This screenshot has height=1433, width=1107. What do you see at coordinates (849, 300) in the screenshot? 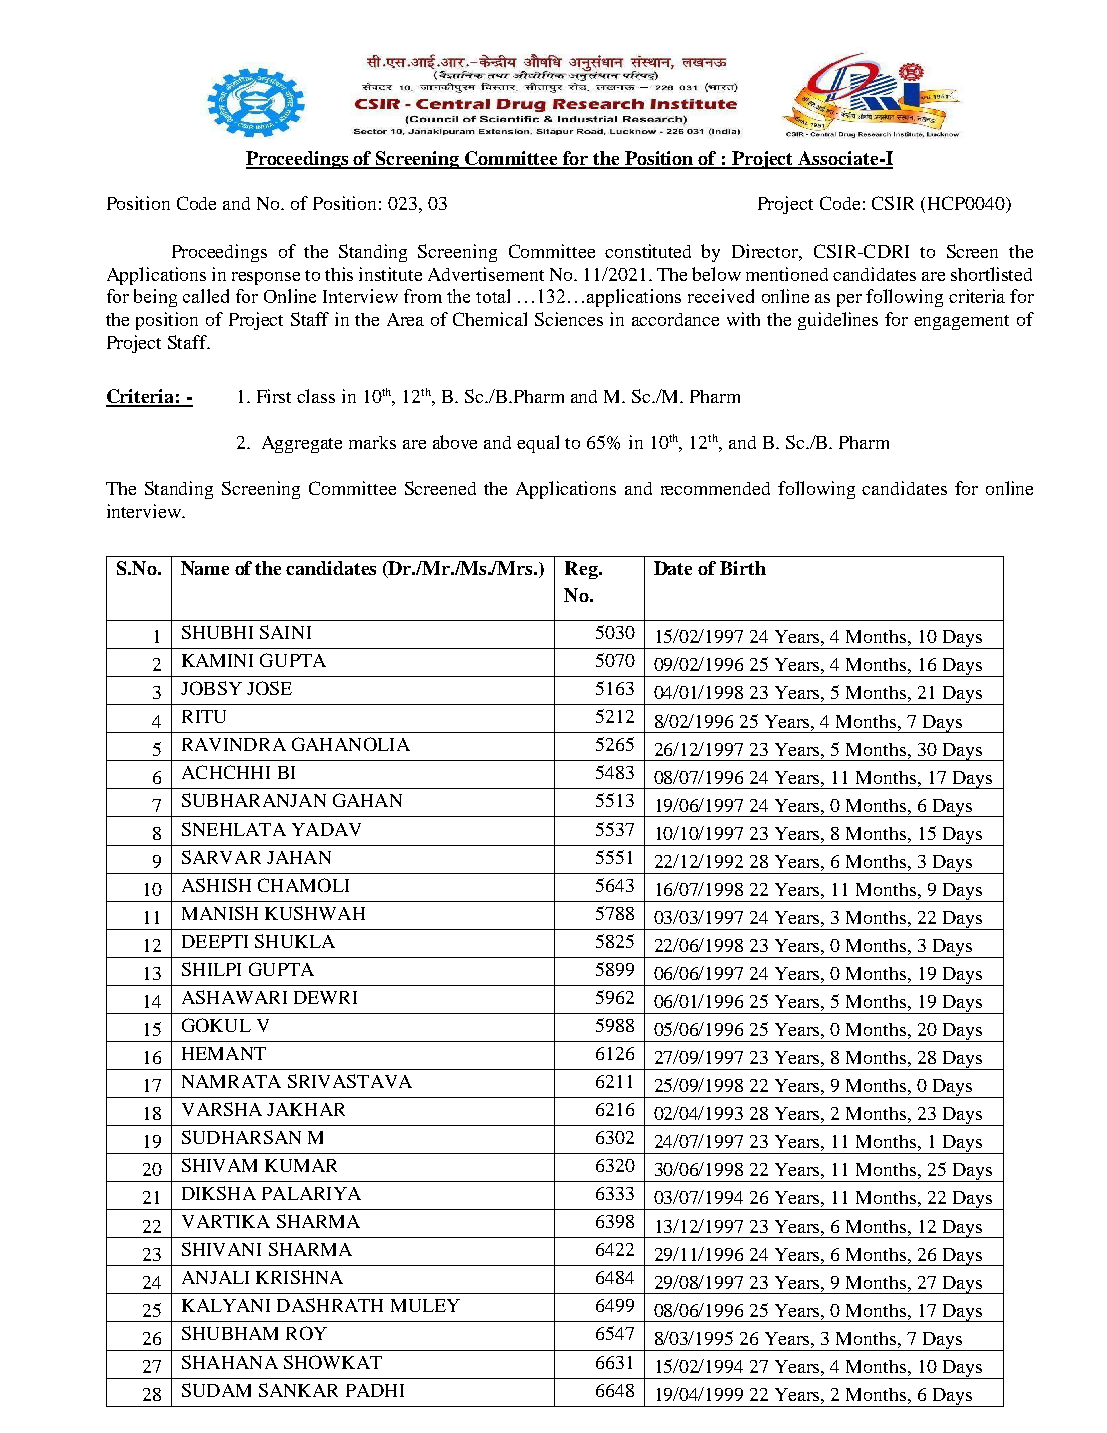
I see `per` at bounding box center [849, 300].
